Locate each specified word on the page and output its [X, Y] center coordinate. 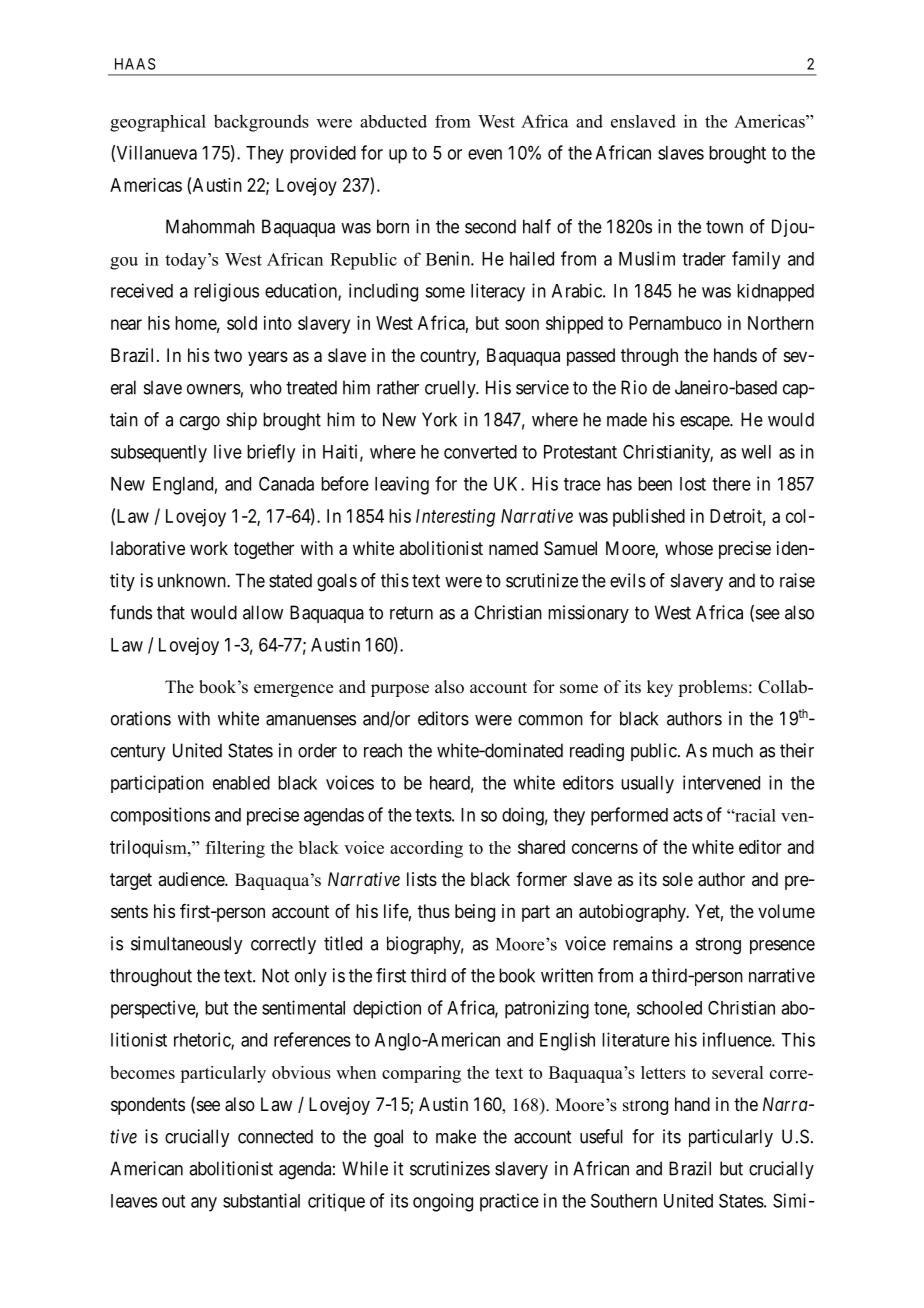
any [204, 1204]
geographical [158, 123]
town [724, 227]
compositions [160, 816]
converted [480, 452]
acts [688, 815]
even [485, 154]
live [228, 451]
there [731, 484]
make [456, 1136]
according [426, 849]
